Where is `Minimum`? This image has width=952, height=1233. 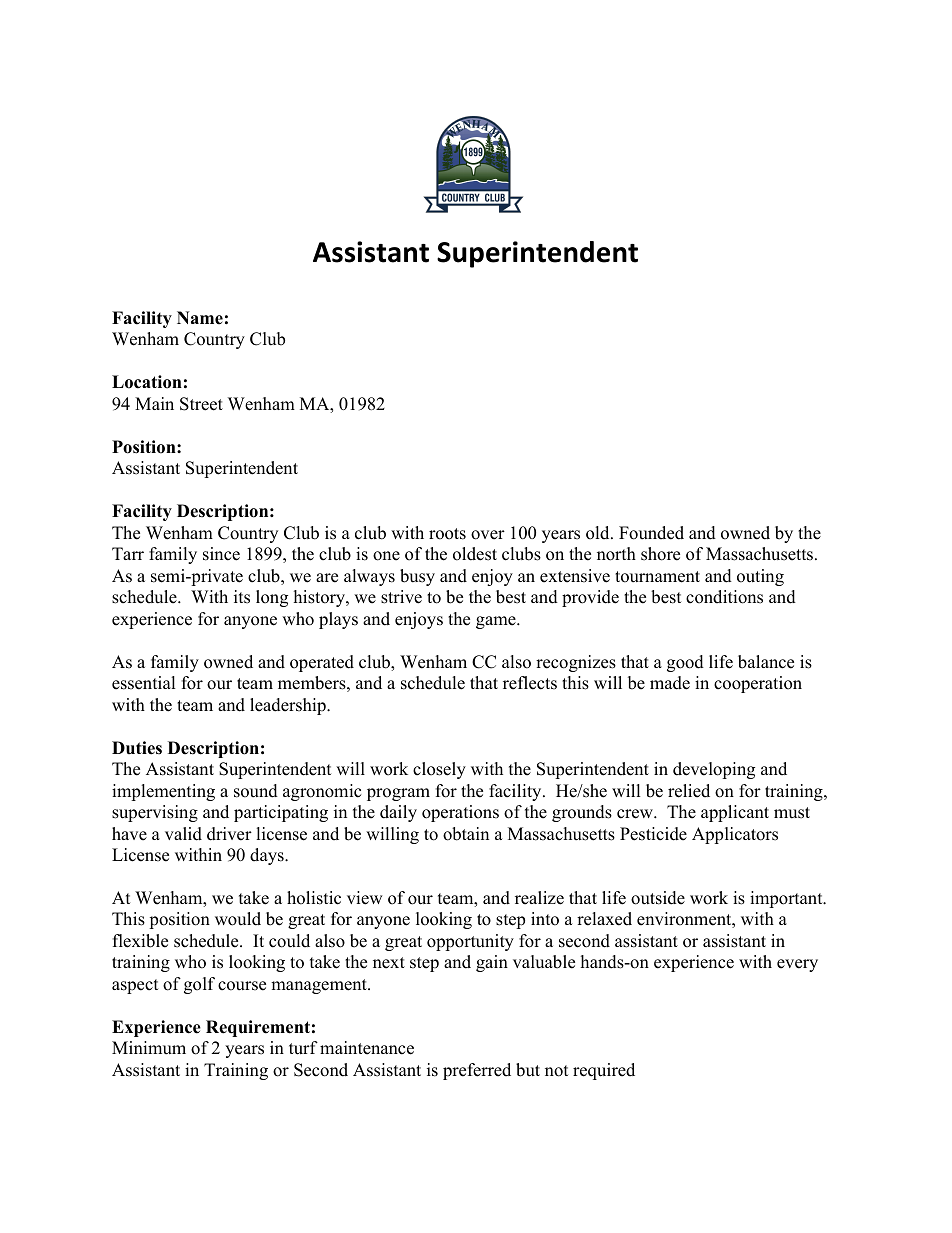 Minimum is located at coordinates (149, 1048).
